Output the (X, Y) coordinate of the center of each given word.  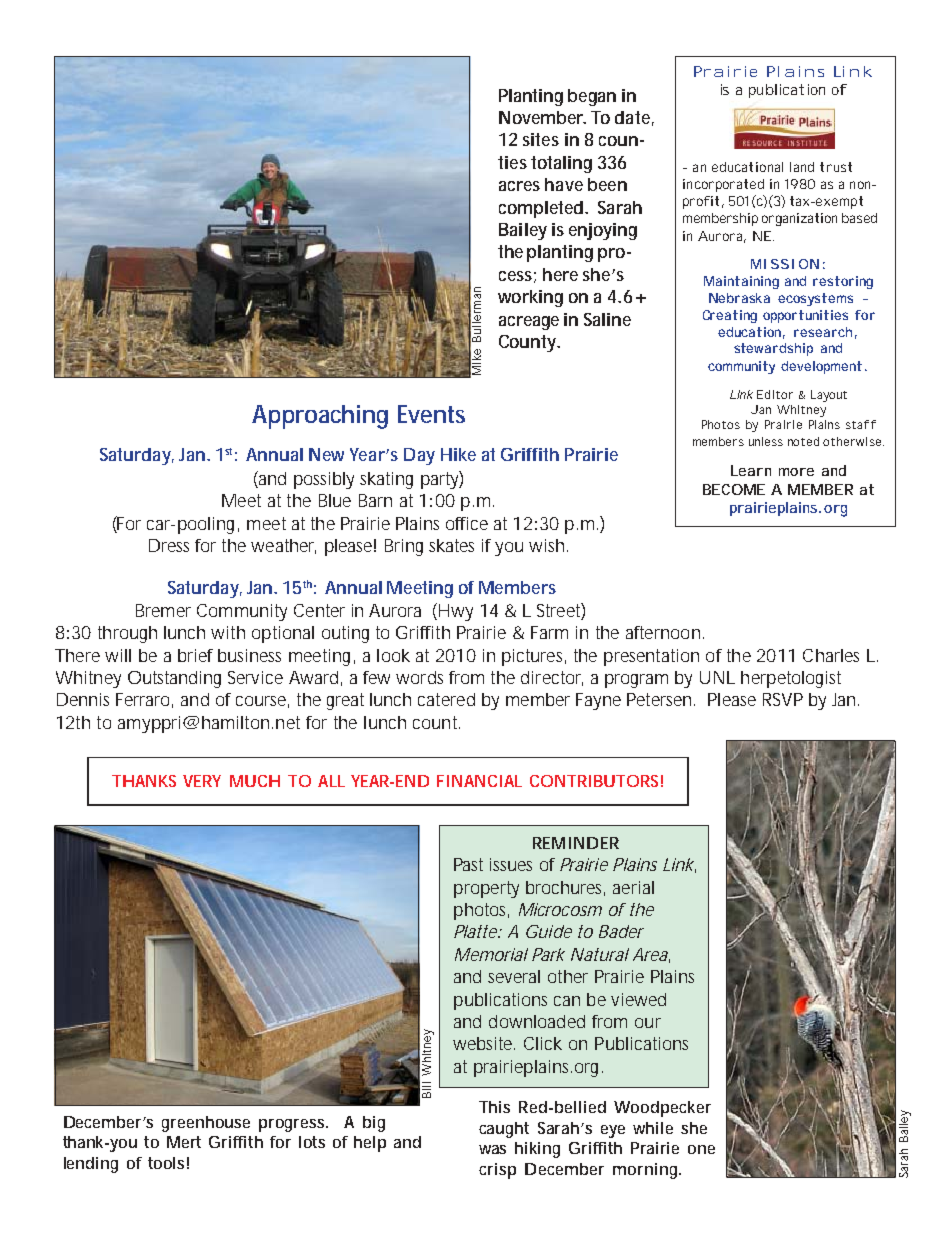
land (802, 167)
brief (195, 655)
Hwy (456, 612)
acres (519, 186)
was (492, 1149)
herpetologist (791, 679)
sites (541, 139)
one (701, 1149)
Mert (184, 1142)
